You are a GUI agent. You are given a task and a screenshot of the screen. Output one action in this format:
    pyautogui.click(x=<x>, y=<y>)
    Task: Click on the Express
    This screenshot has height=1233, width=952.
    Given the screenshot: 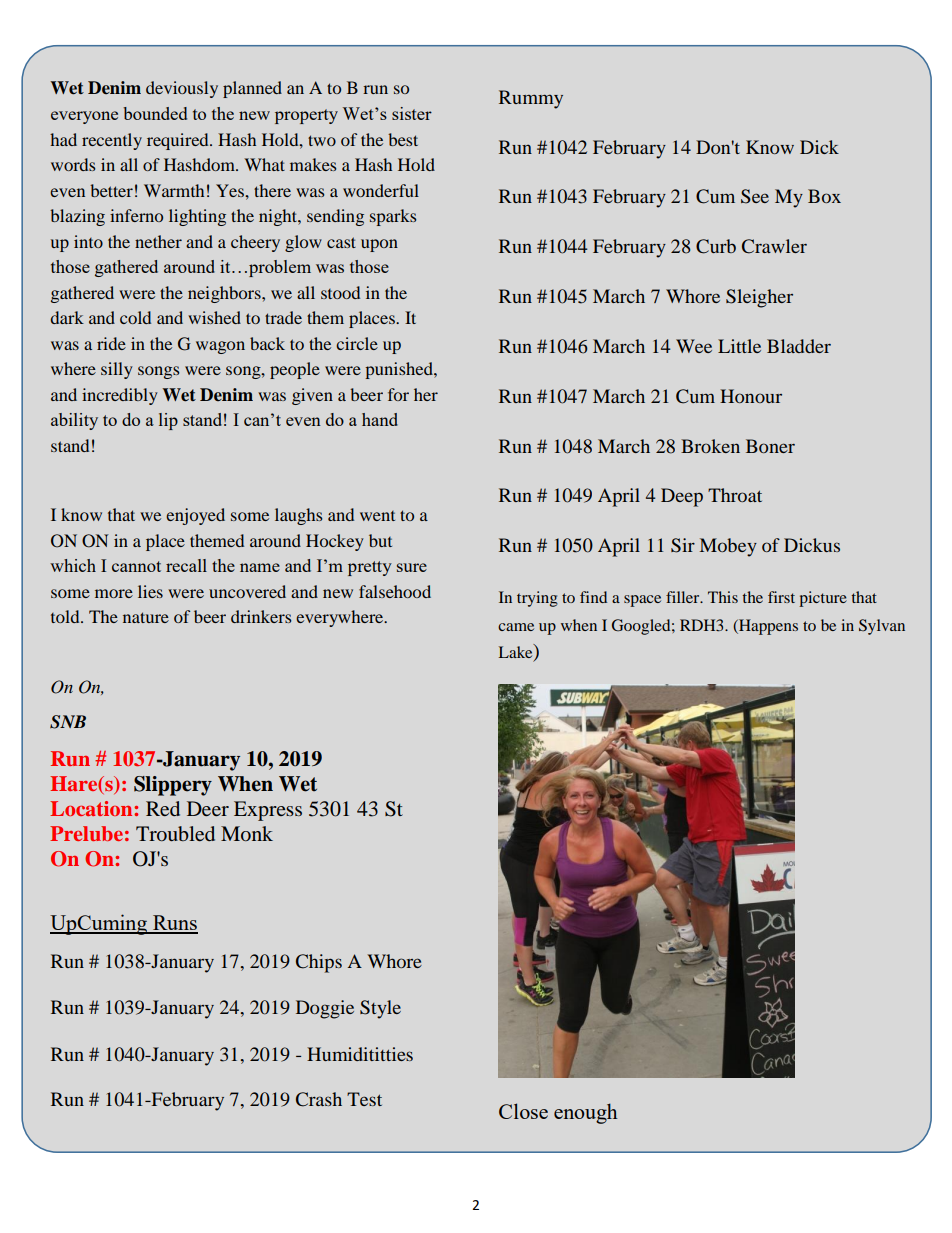 What is the action you would take?
    pyautogui.click(x=268, y=811)
